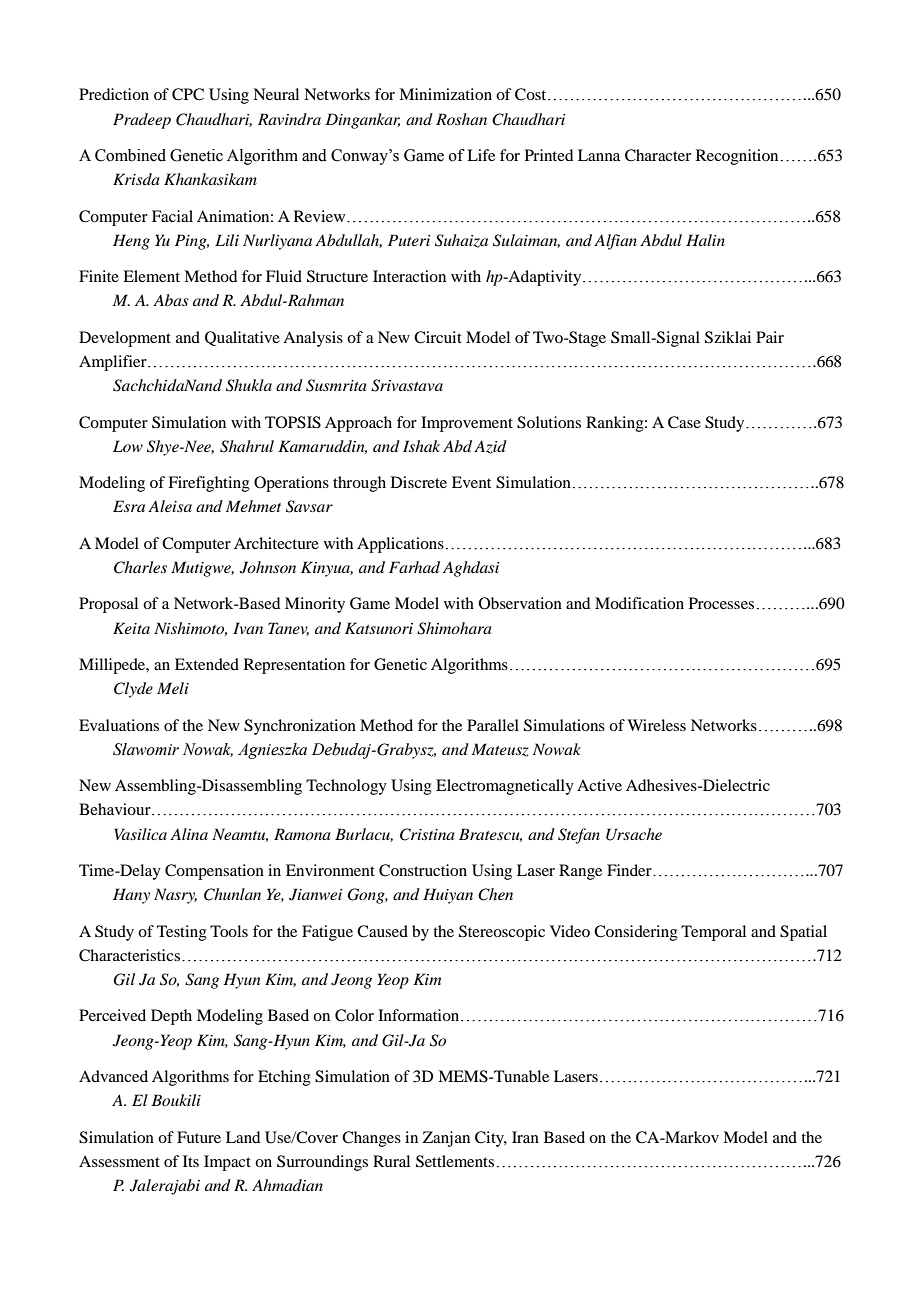 The height and width of the image is (1308, 924). I want to click on Roshan, so click(461, 119).
